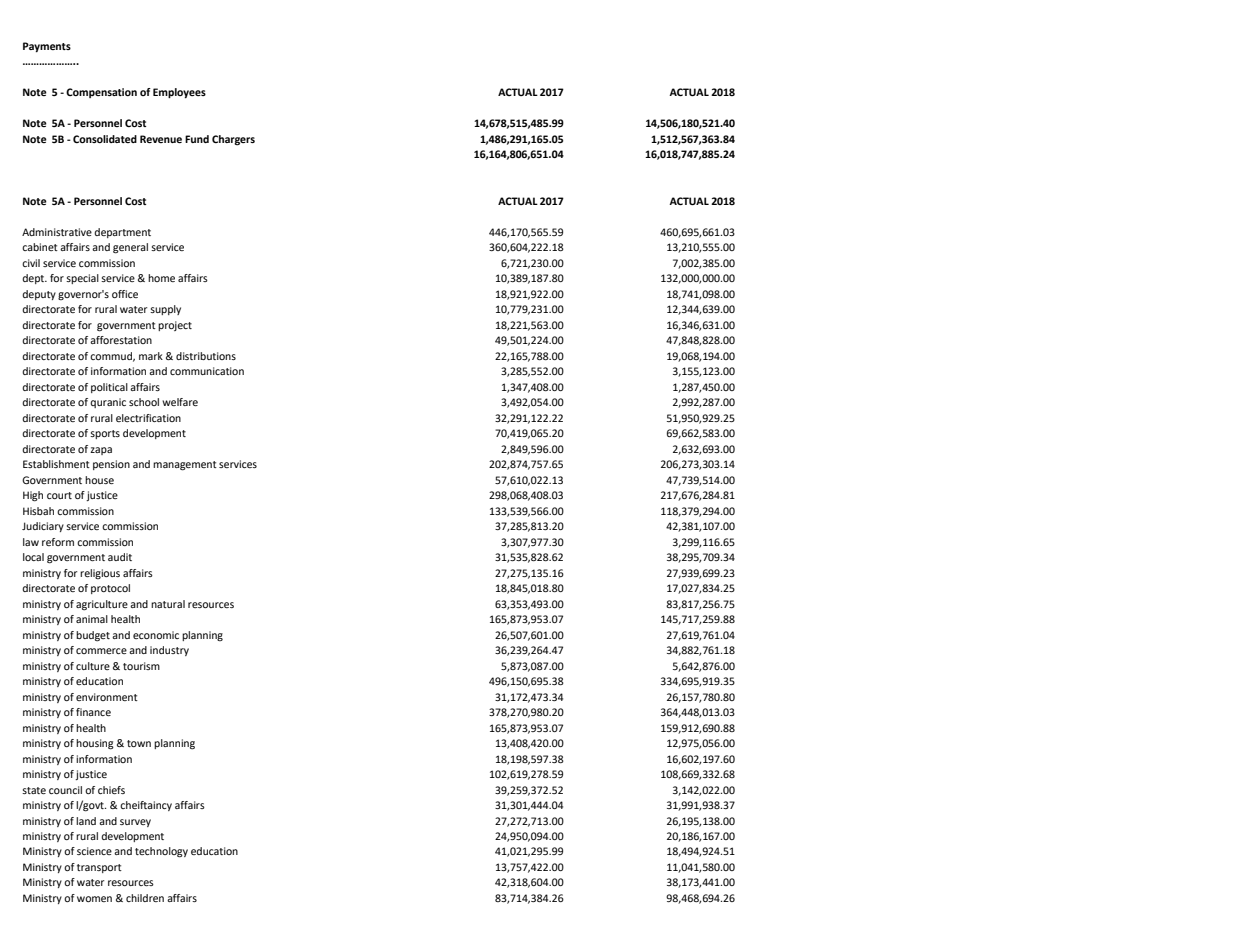 The image size is (1233, 952). Describe the element at coordinates (110, 589) in the image. I see `protocol` at that location.
